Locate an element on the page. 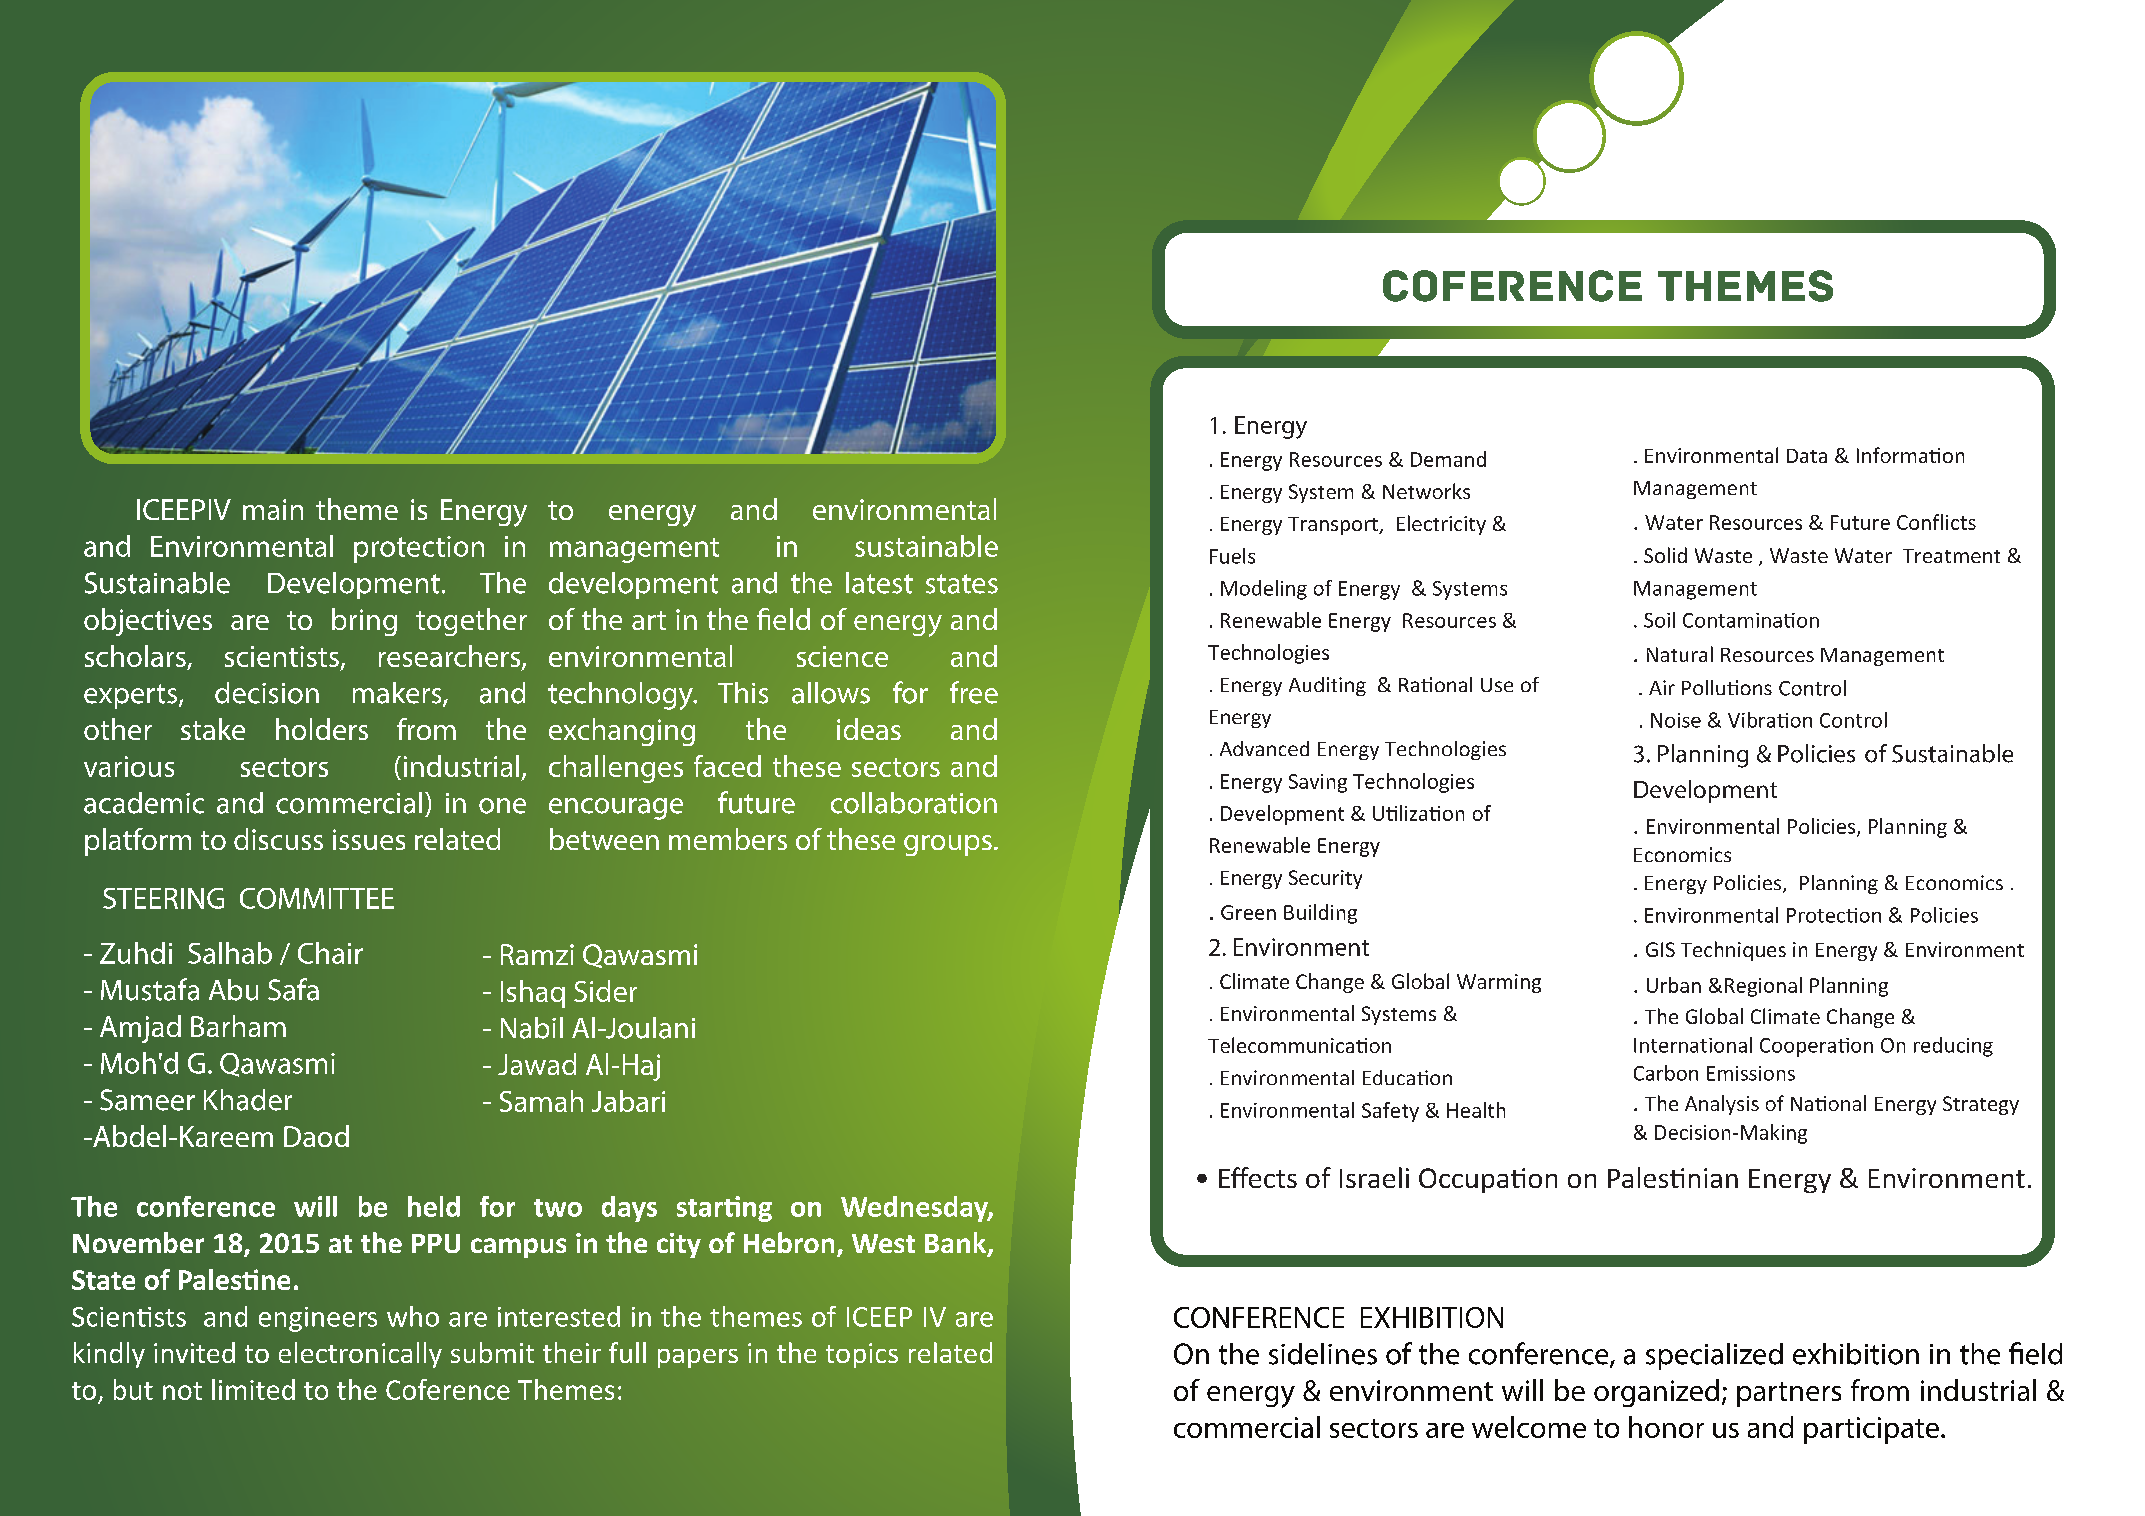 This page has height=1516, width=2145. Chair is located at coordinates (330, 953).
